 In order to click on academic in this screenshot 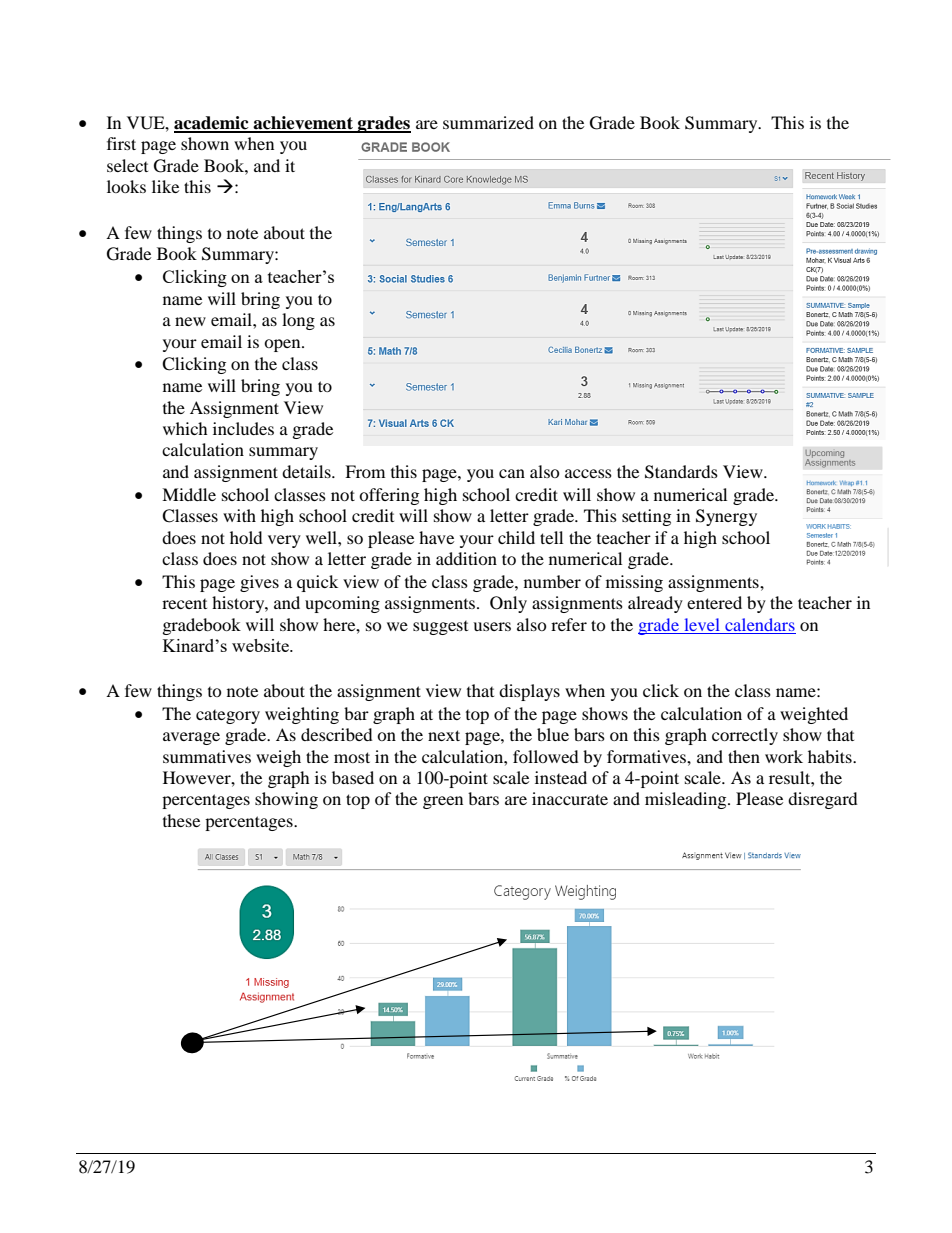, I will do `click(212, 124)`.
